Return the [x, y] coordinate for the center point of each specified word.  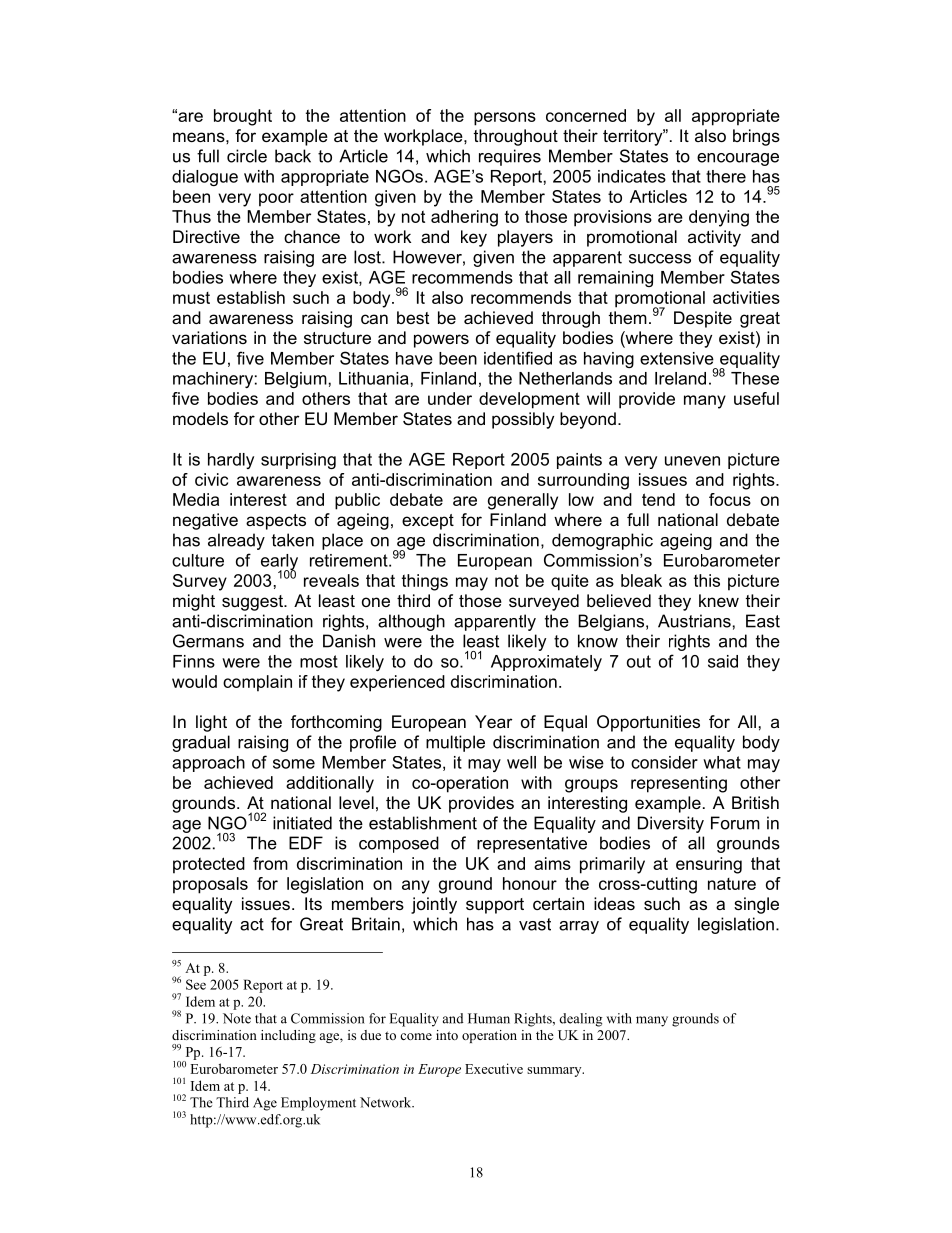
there [726, 176]
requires [510, 157]
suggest [254, 603]
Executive [494, 1068]
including [288, 1036]
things [425, 582]
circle [247, 156]
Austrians [694, 621]
